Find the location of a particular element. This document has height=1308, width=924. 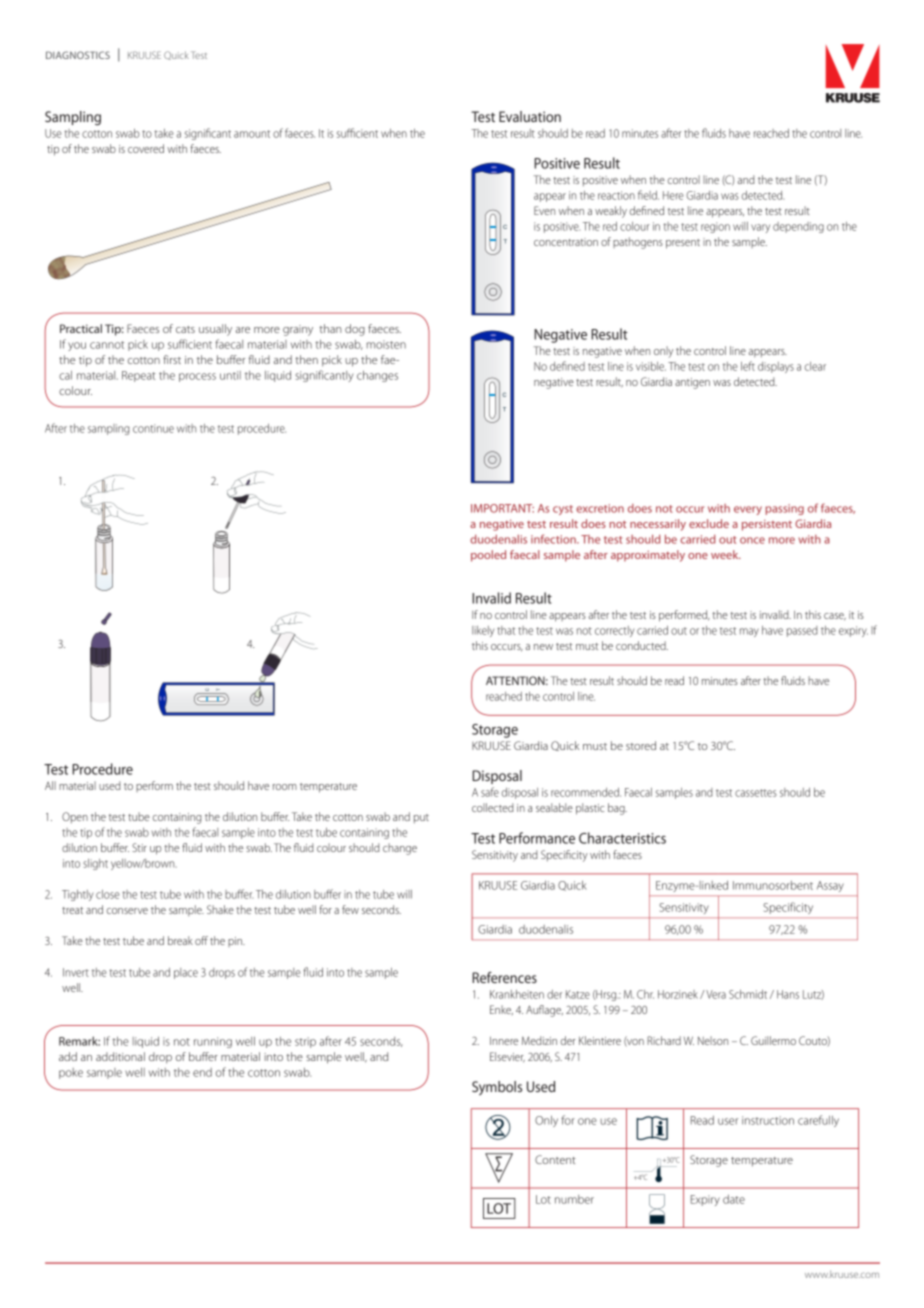

Lot is located at coordinates (543, 1199).
